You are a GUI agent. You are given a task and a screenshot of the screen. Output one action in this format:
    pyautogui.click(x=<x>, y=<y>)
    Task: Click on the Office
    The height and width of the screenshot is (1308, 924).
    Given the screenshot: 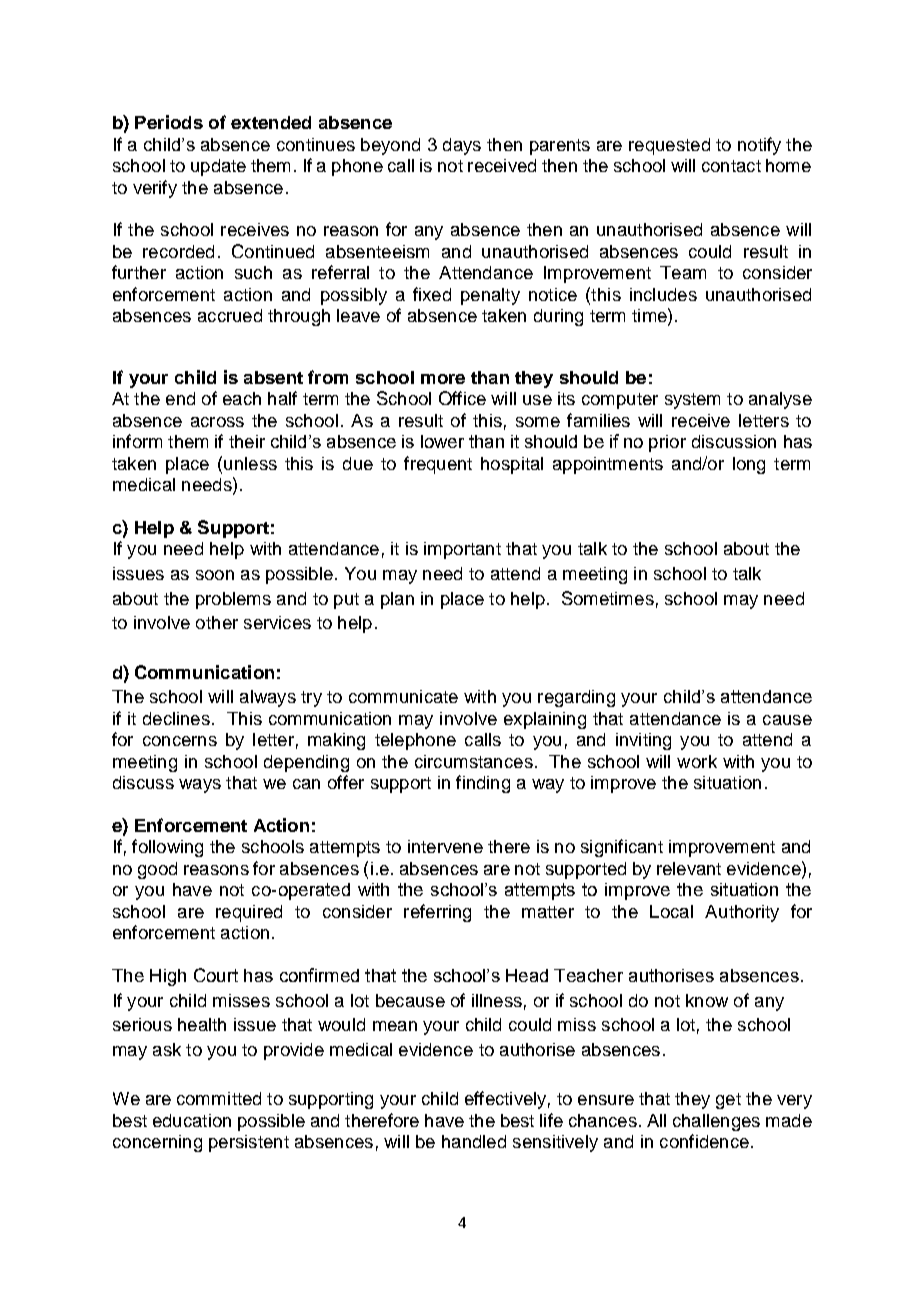 What is the action you would take?
    pyautogui.click(x=462, y=398)
